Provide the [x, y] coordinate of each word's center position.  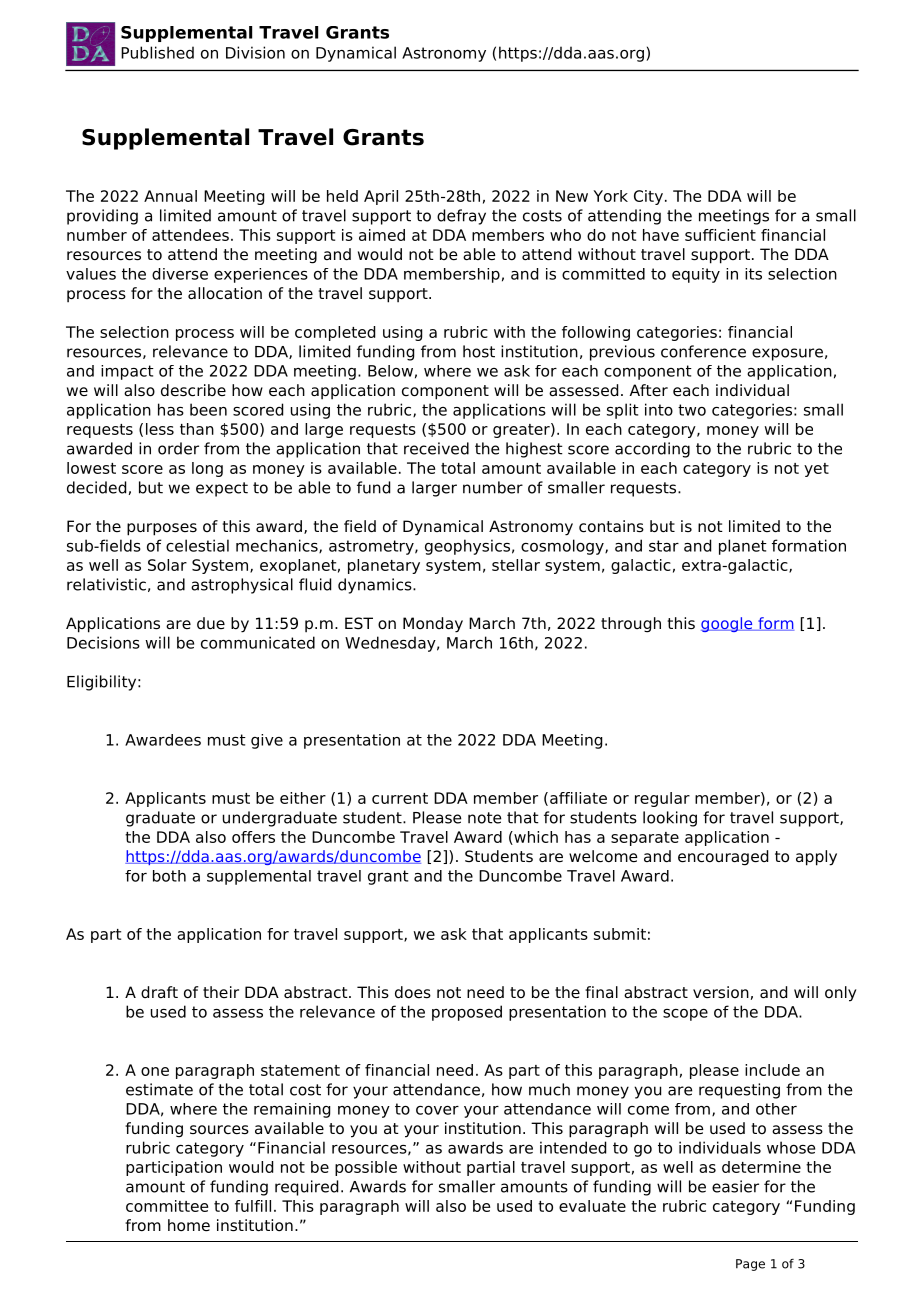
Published [157, 52]
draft [159, 992]
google [728, 624]
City [648, 197]
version [721, 992]
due [211, 623]
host [479, 351]
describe [193, 390]
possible [366, 1168]
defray [461, 217]
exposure [787, 354]
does [413, 992]
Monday [433, 625]
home [189, 1225]
